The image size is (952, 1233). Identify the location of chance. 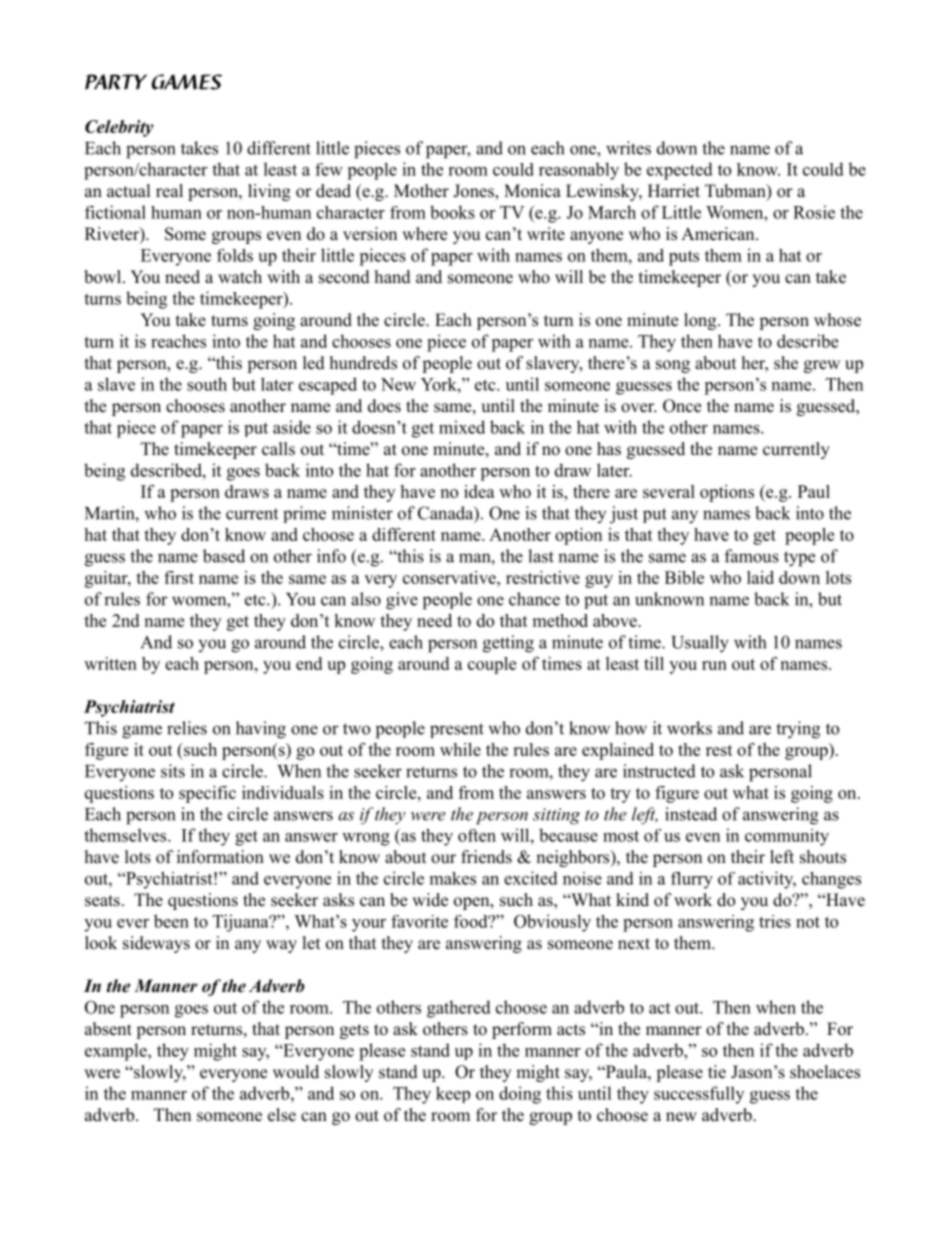
(534, 599).
